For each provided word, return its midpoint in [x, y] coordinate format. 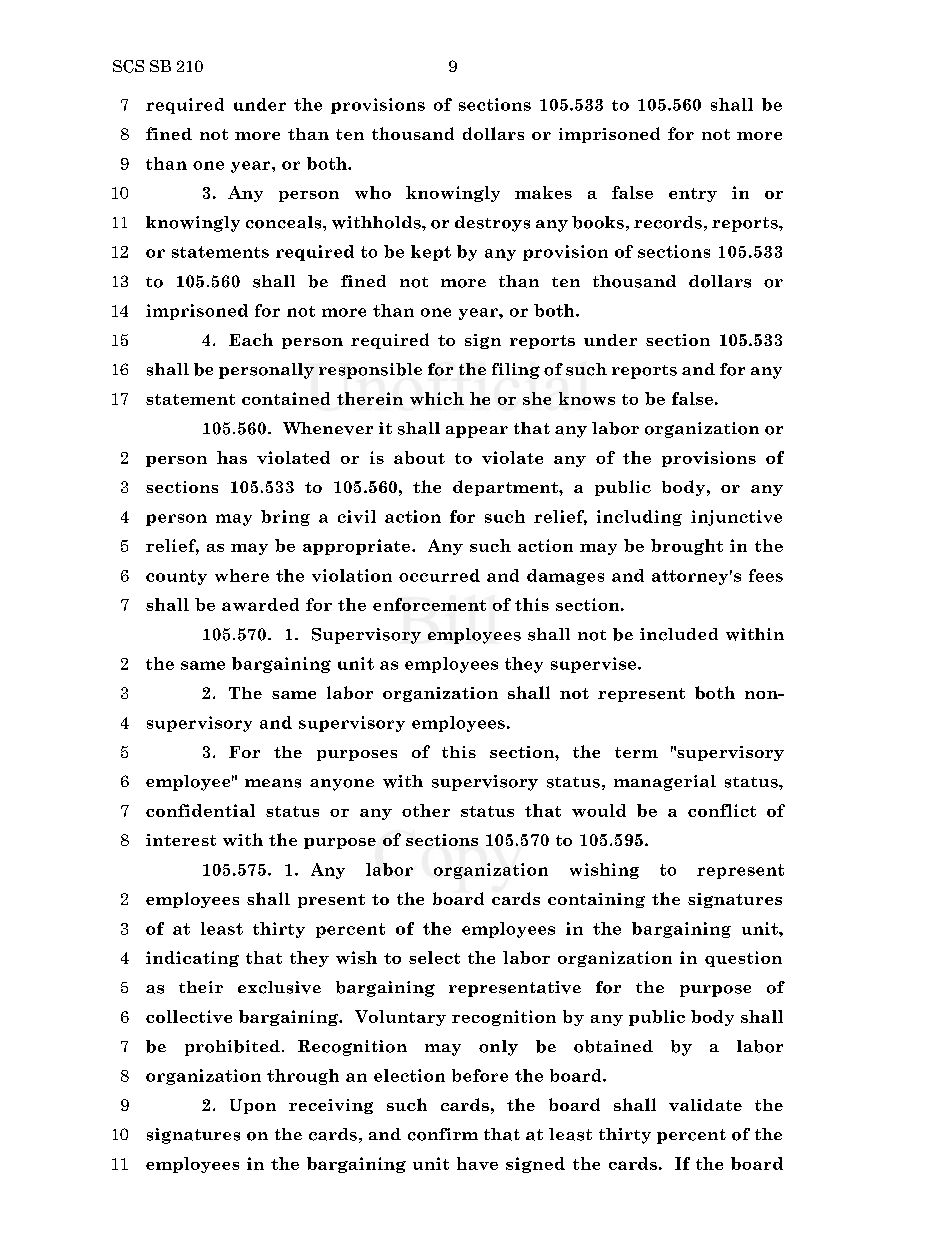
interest [181, 840]
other [426, 810]
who [373, 192]
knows [587, 398]
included [679, 634]
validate [705, 1105]
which [437, 398]
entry [693, 195]
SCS [128, 66]
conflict [722, 810]
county [176, 577]
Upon [253, 1106]
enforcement [429, 604]
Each [251, 339]
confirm [443, 1134]
